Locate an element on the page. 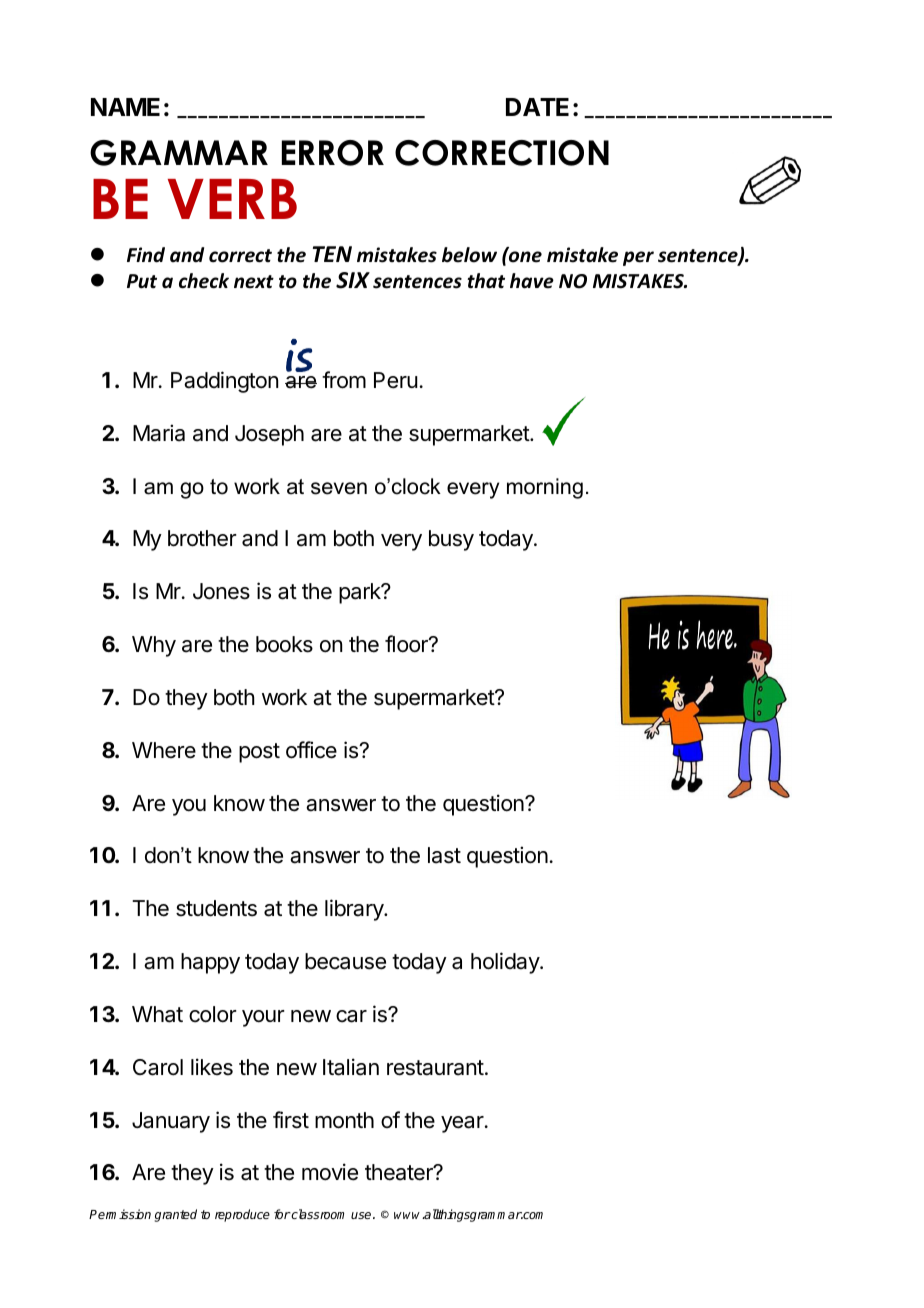 Image resolution: width=924 pixels, height=1308 pixels. ERROR is located at coordinates (333, 153).
